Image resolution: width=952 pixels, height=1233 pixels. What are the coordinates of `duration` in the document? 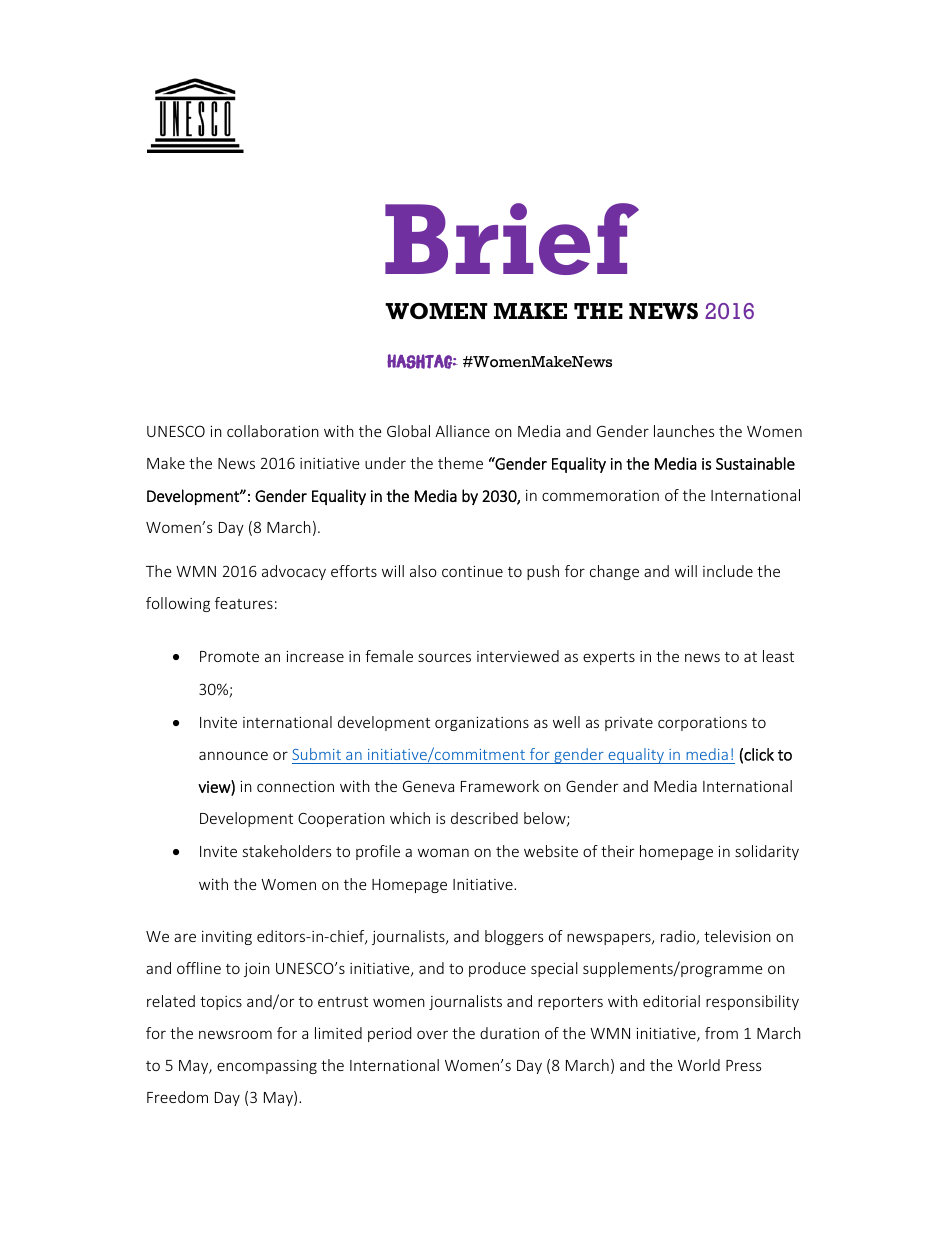 It's located at (509, 1033).
